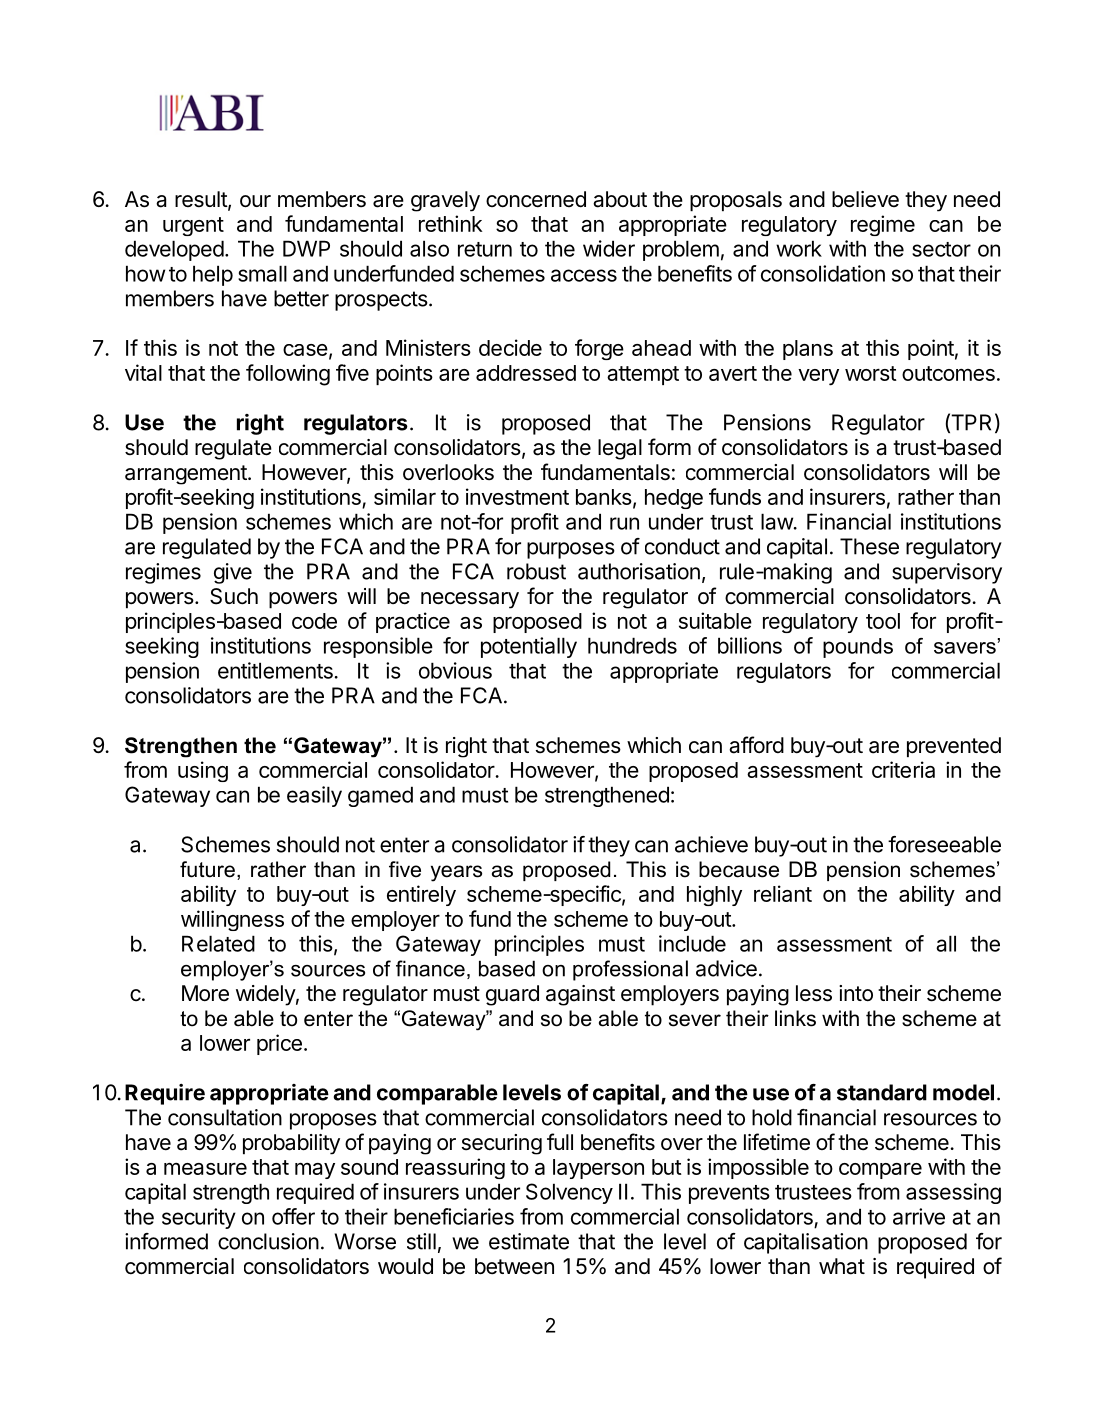  I want to click on potentially, so click(529, 647).
